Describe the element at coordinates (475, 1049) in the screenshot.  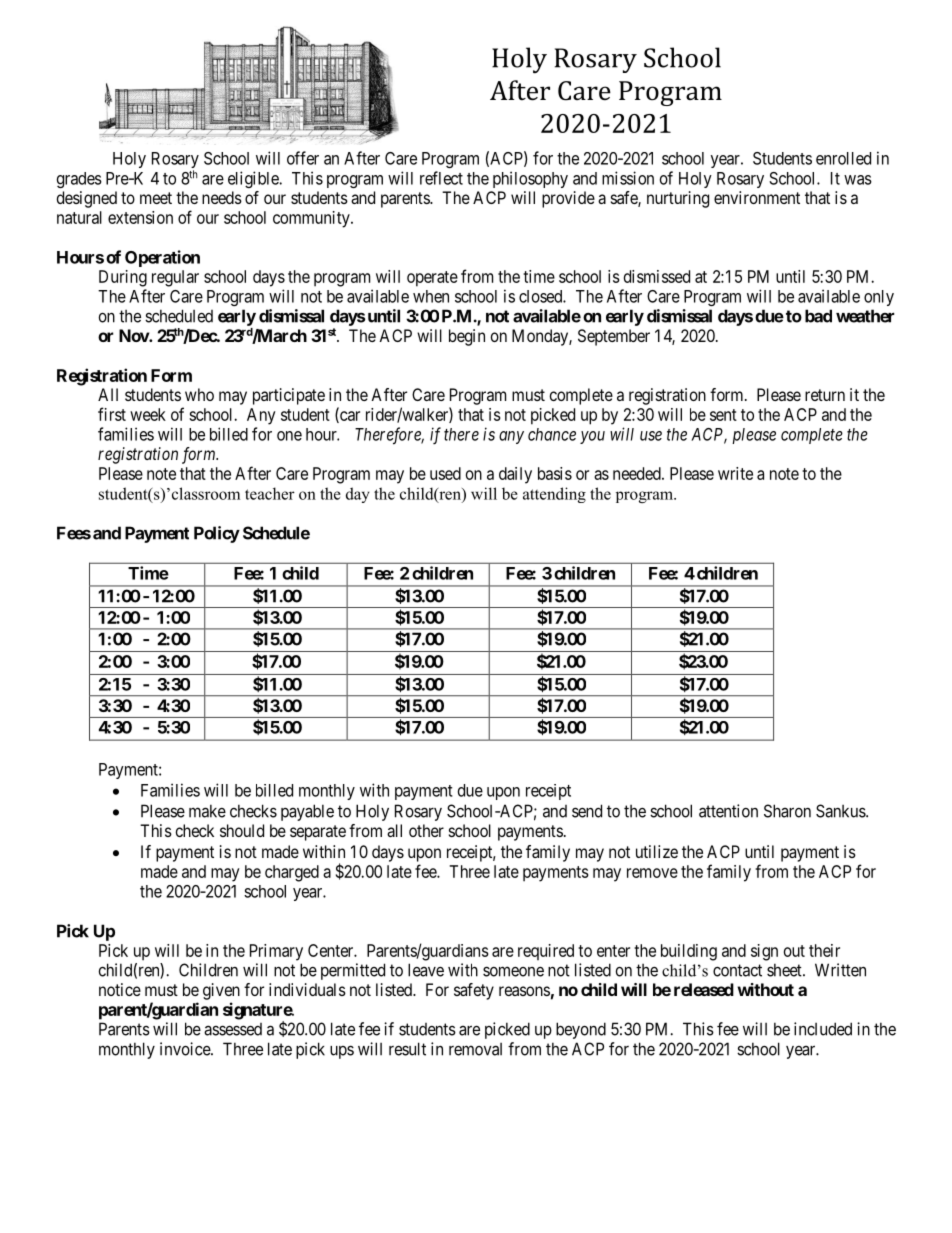
I see `removal` at that location.
